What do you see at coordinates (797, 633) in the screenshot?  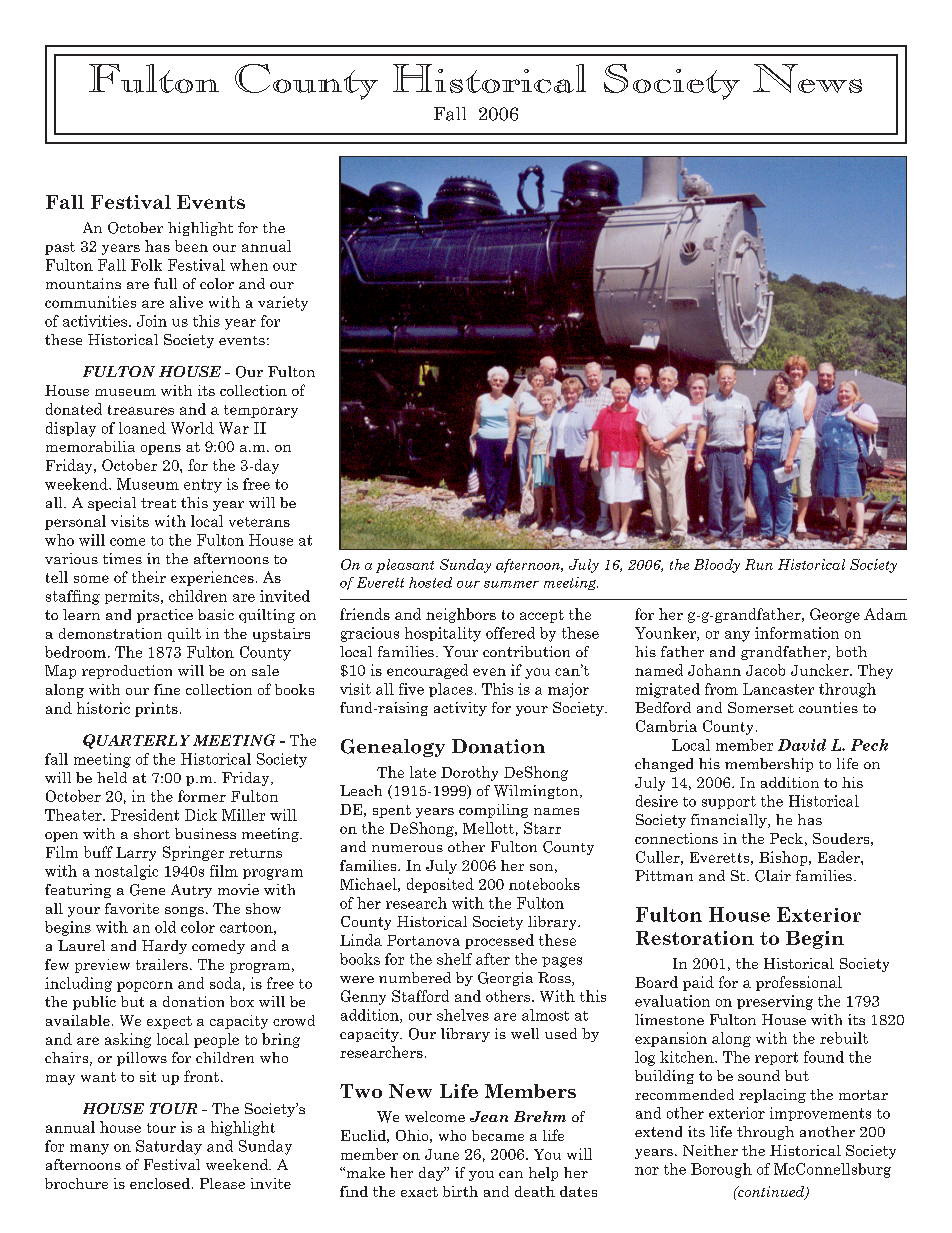 I see `information` at bounding box center [797, 633].
